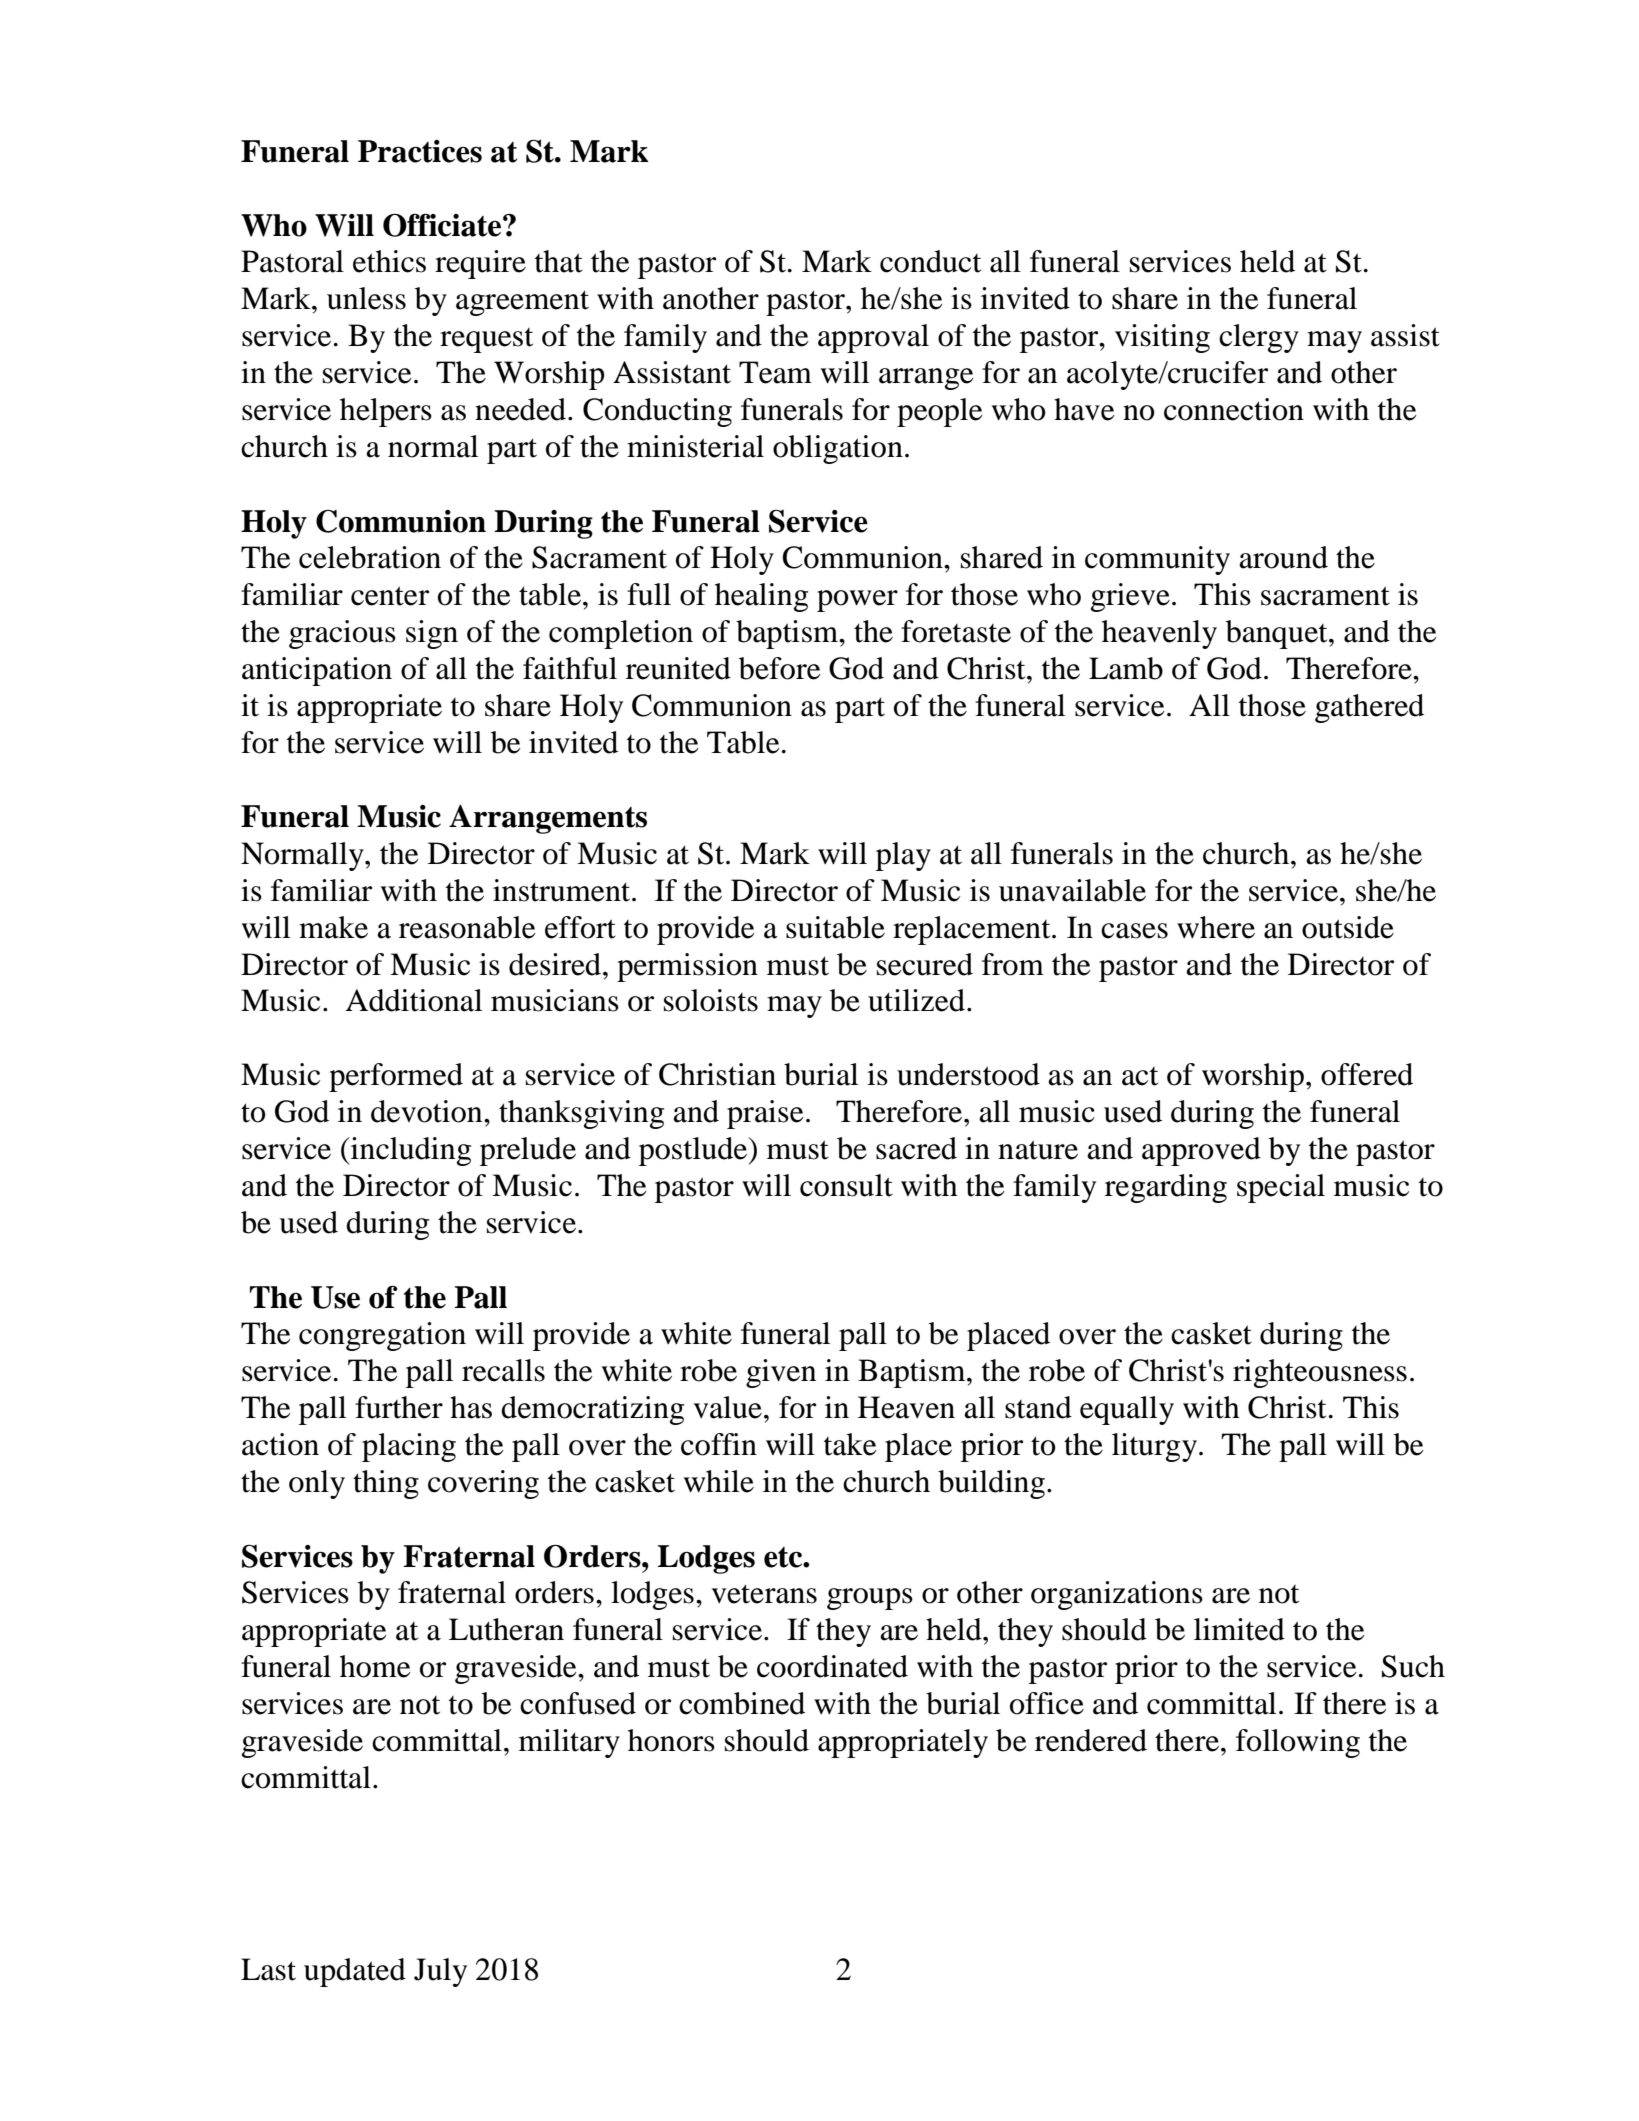  I want to click on approval, so click(873, 338).
